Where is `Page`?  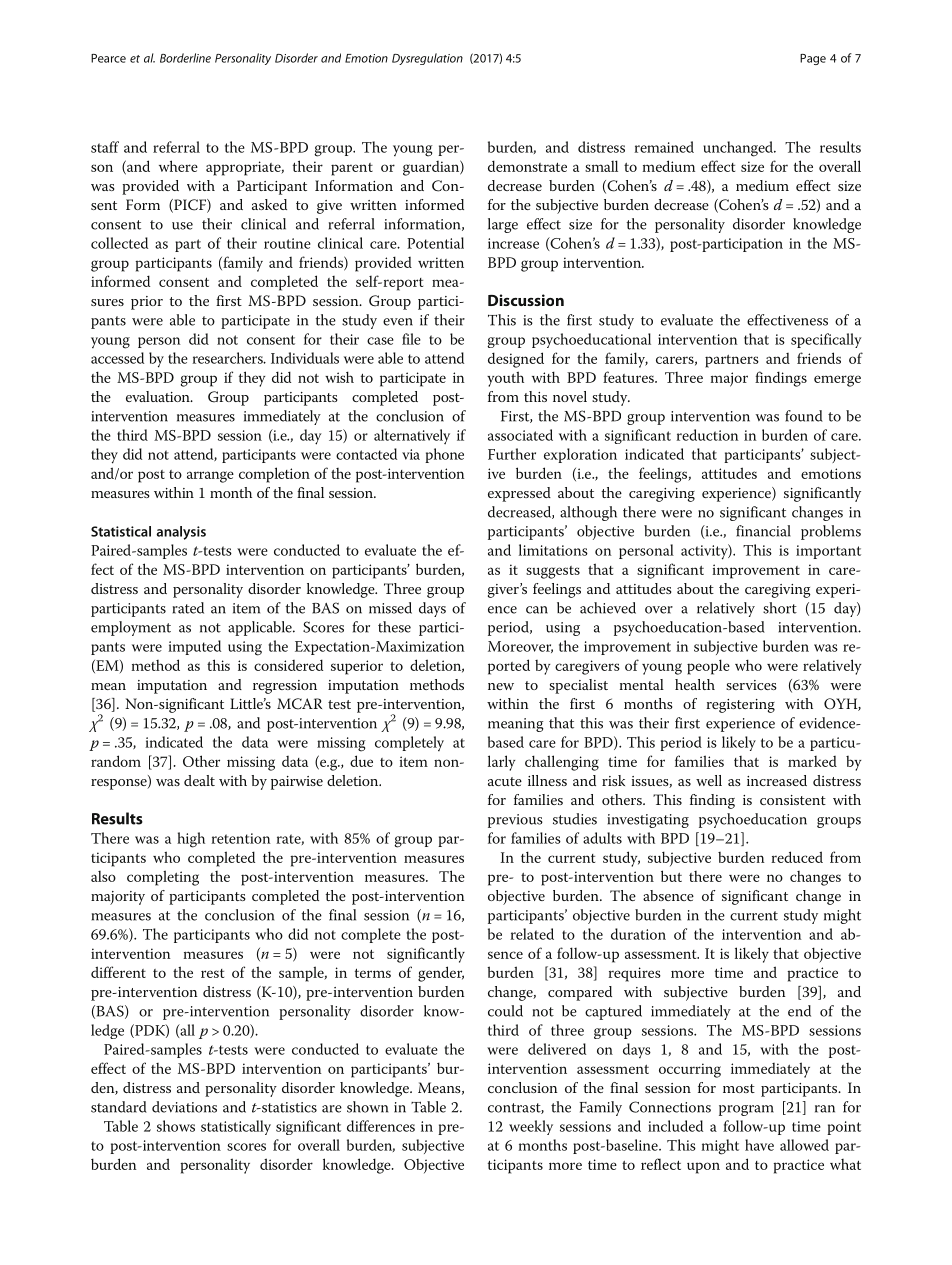
Page is located at coordinates (813, 59).
